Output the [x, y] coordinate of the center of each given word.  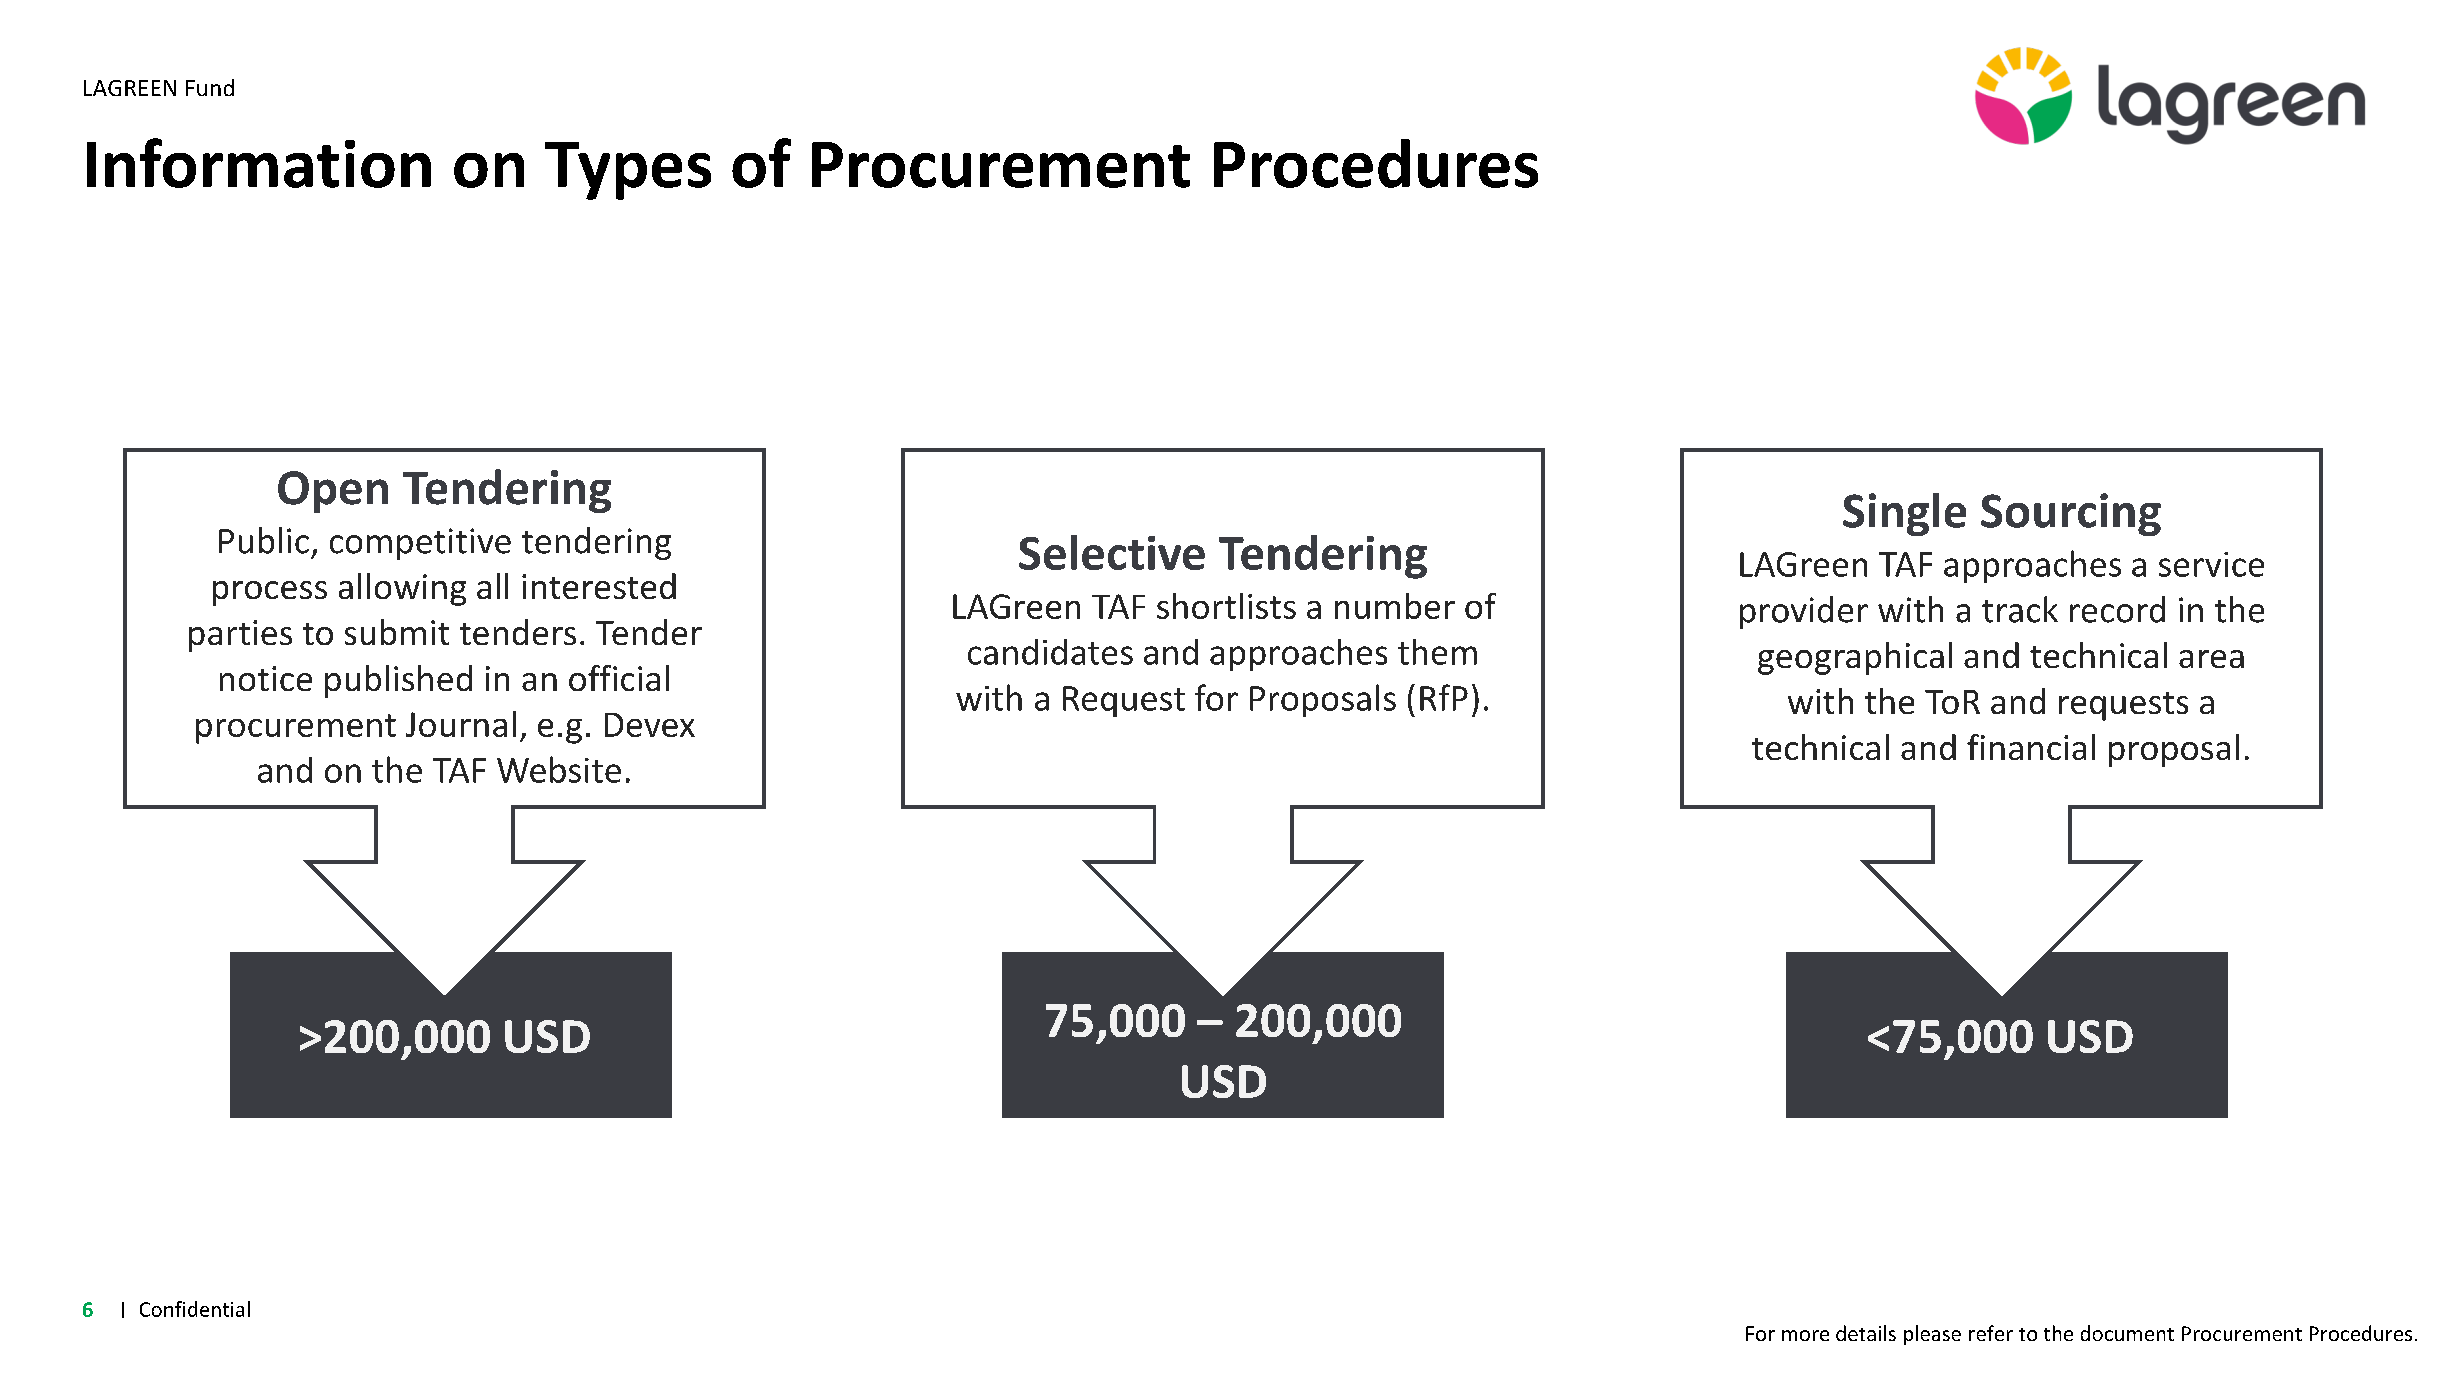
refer [1991, 1333]
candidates [1050, 652]
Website [559, 769]
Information [259, 163]
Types [628, 171]
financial [2031, 747]
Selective [1112, 552]
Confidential [195, 1309]
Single [1904, 514]
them [1437, 652]
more [1805, 1335]
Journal [461, 724]
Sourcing [2071, 514]
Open [333, 492]
